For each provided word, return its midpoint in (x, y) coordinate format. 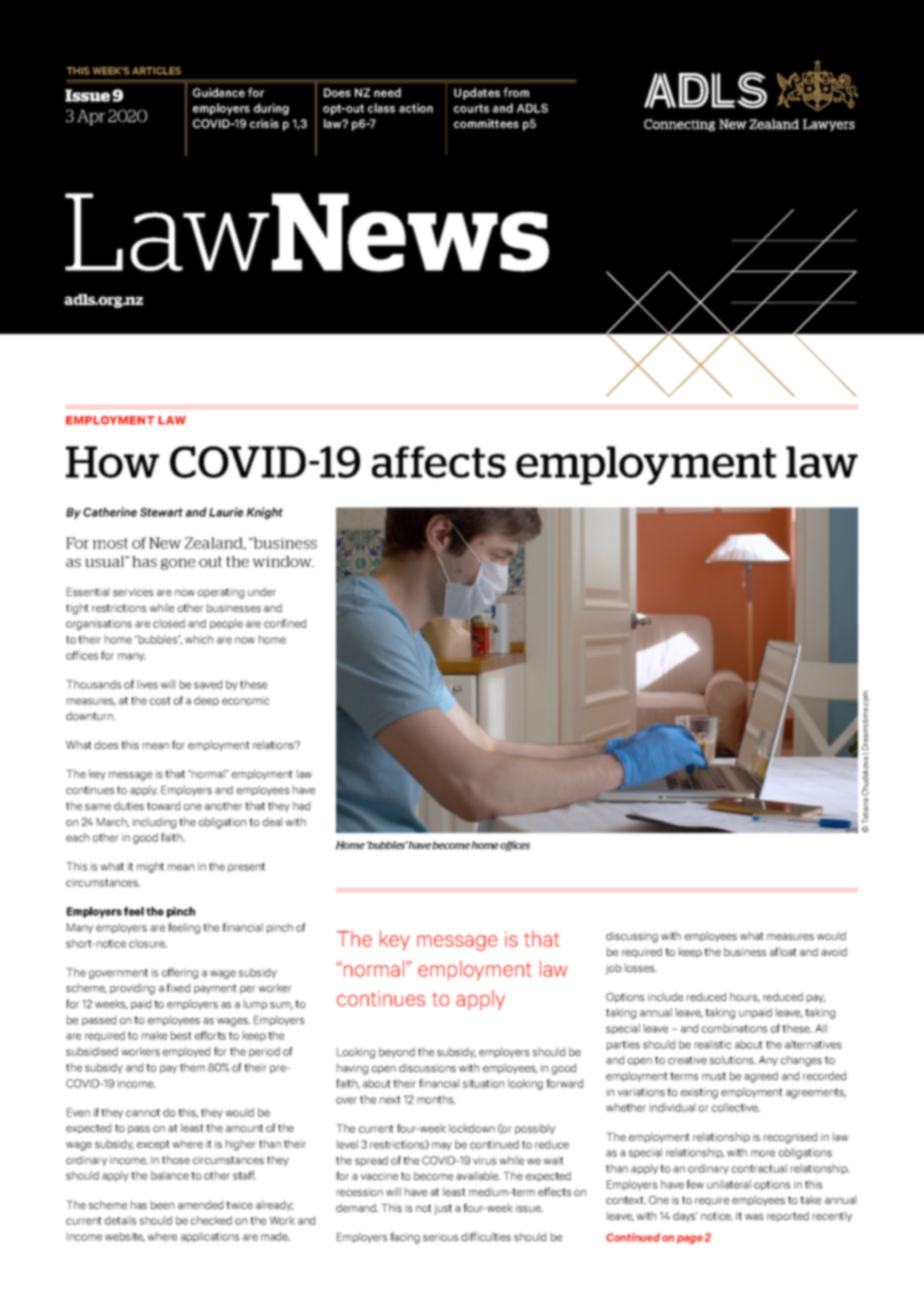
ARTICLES (156, 71)
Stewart (161, 512)
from (516, 92)
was (754, 1217)
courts (471, 108)
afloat (783, 951)
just (443, 1209)
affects (439, 462)
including (154, 823)
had (301, 805)
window (283, 561)
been (162, 1204)
